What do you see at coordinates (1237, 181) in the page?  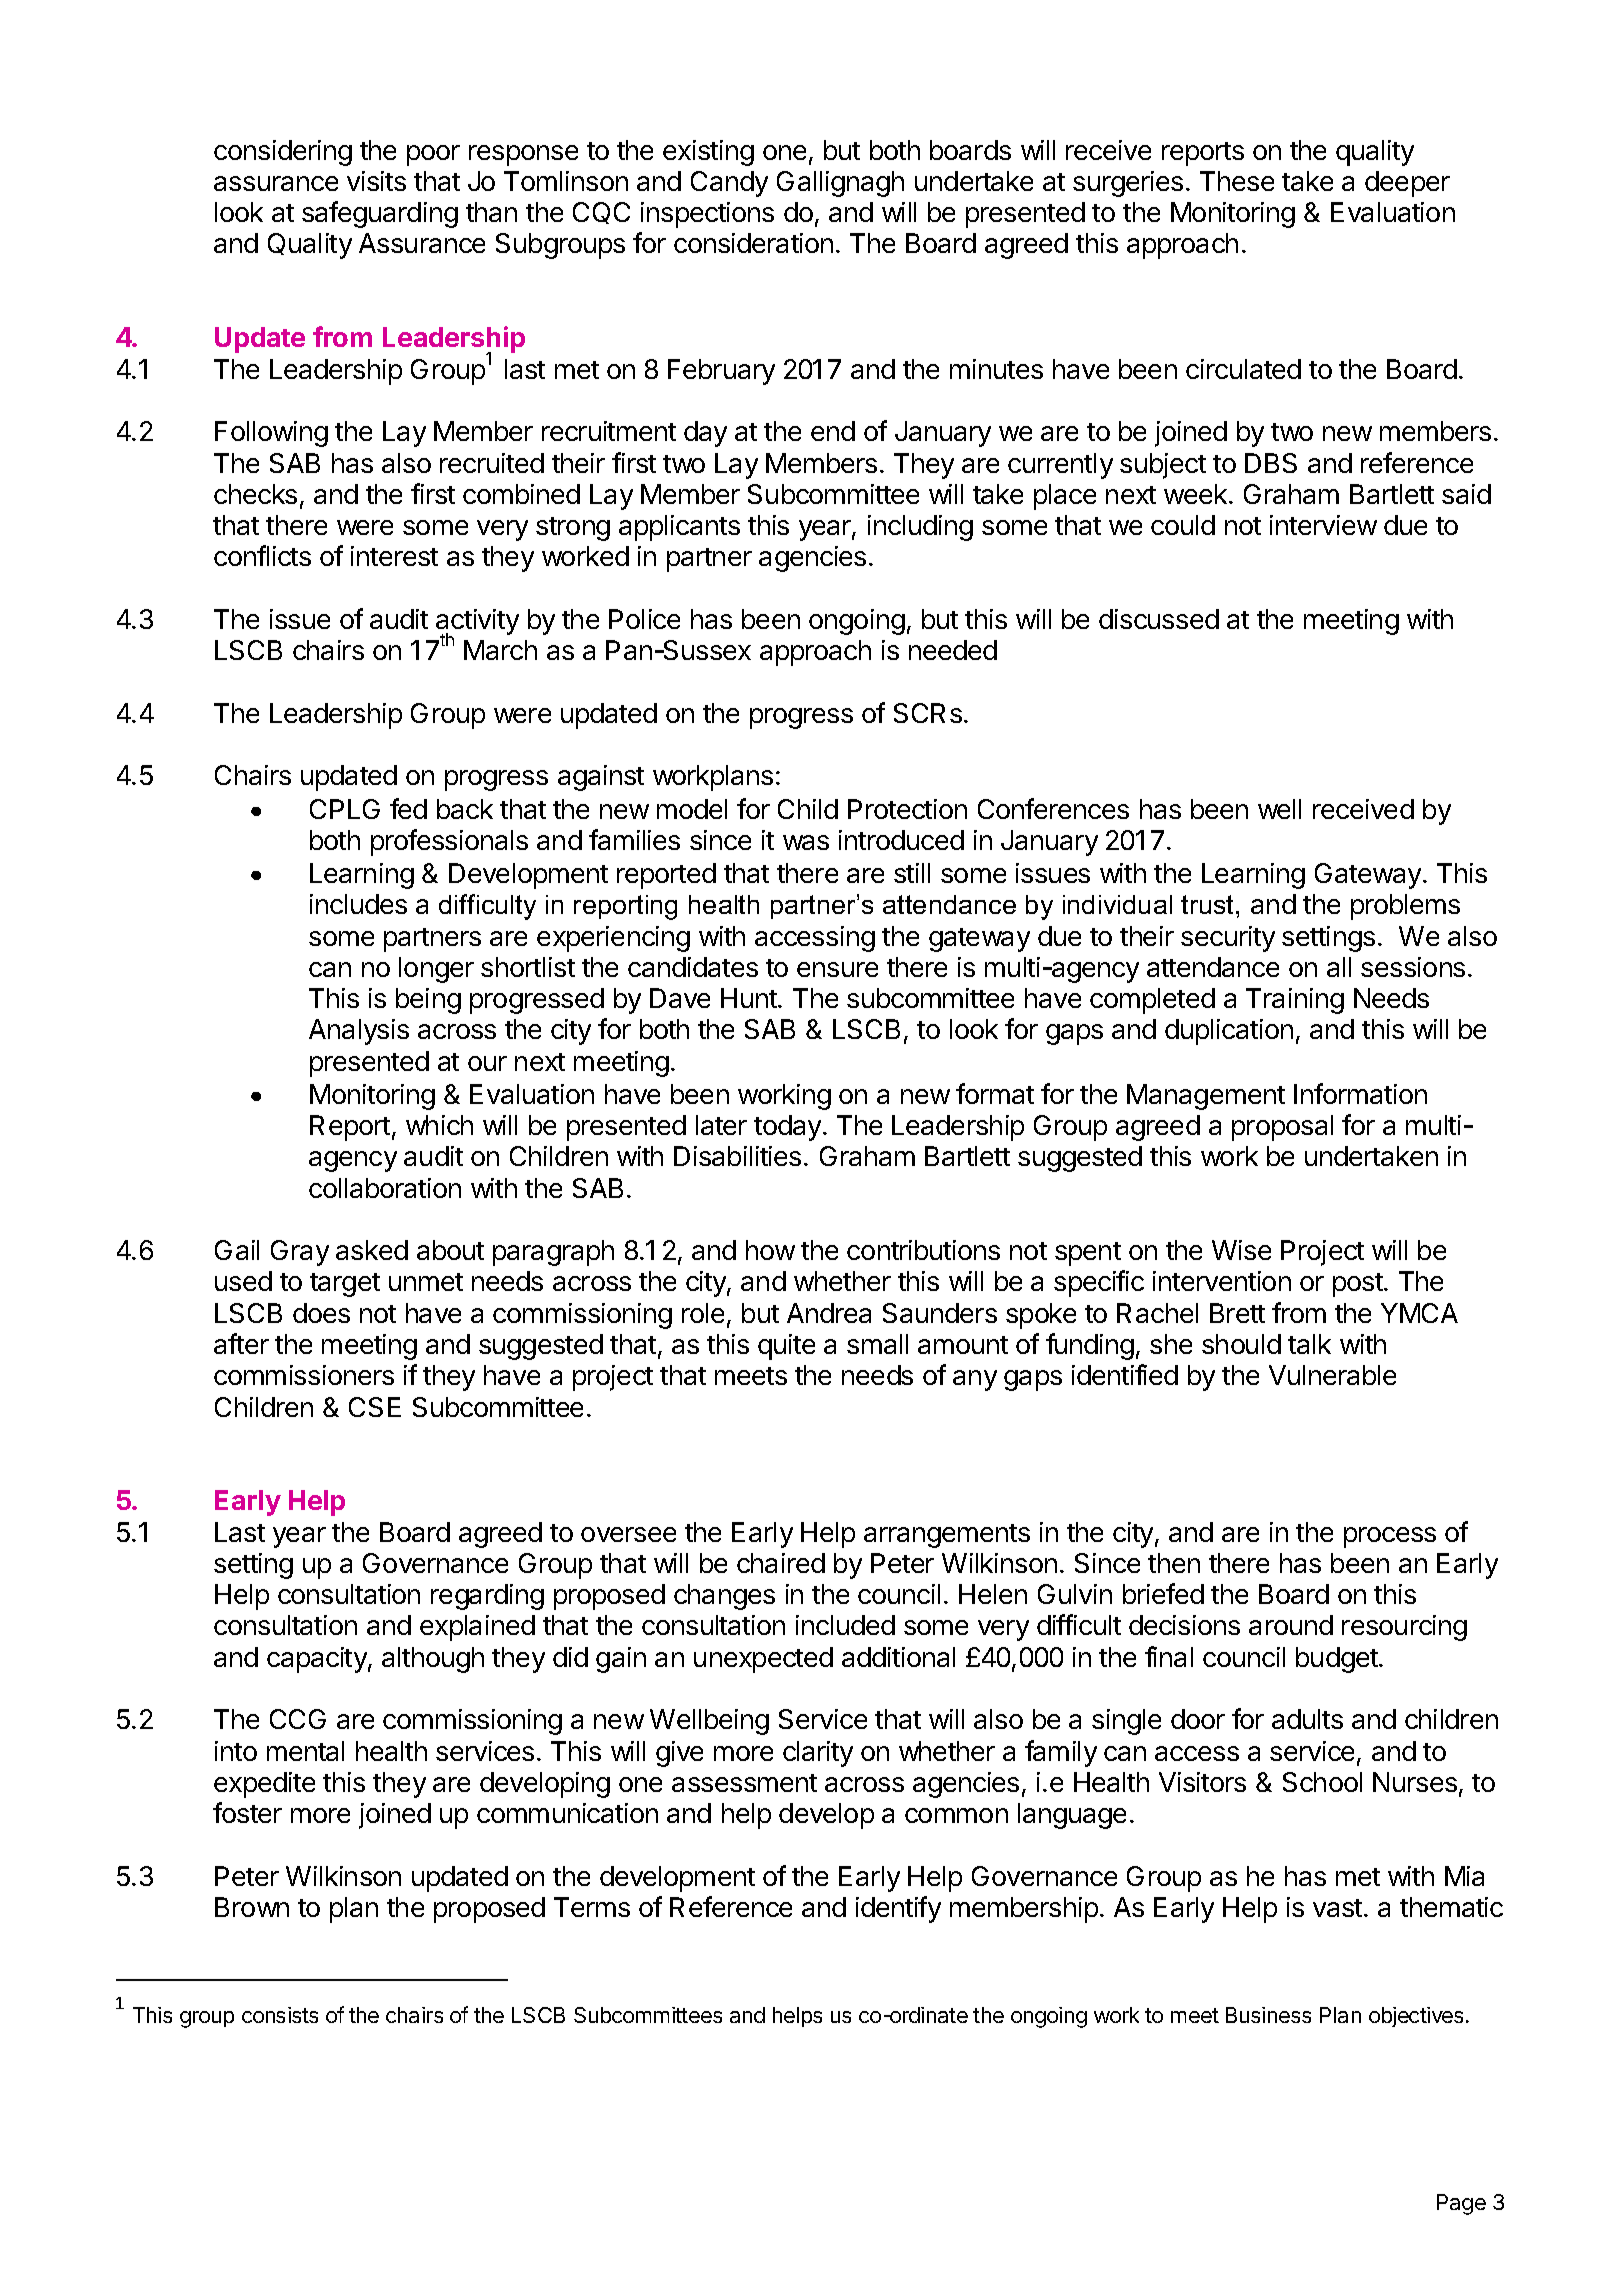 I see `These` at bounding box center [1237, 181].
